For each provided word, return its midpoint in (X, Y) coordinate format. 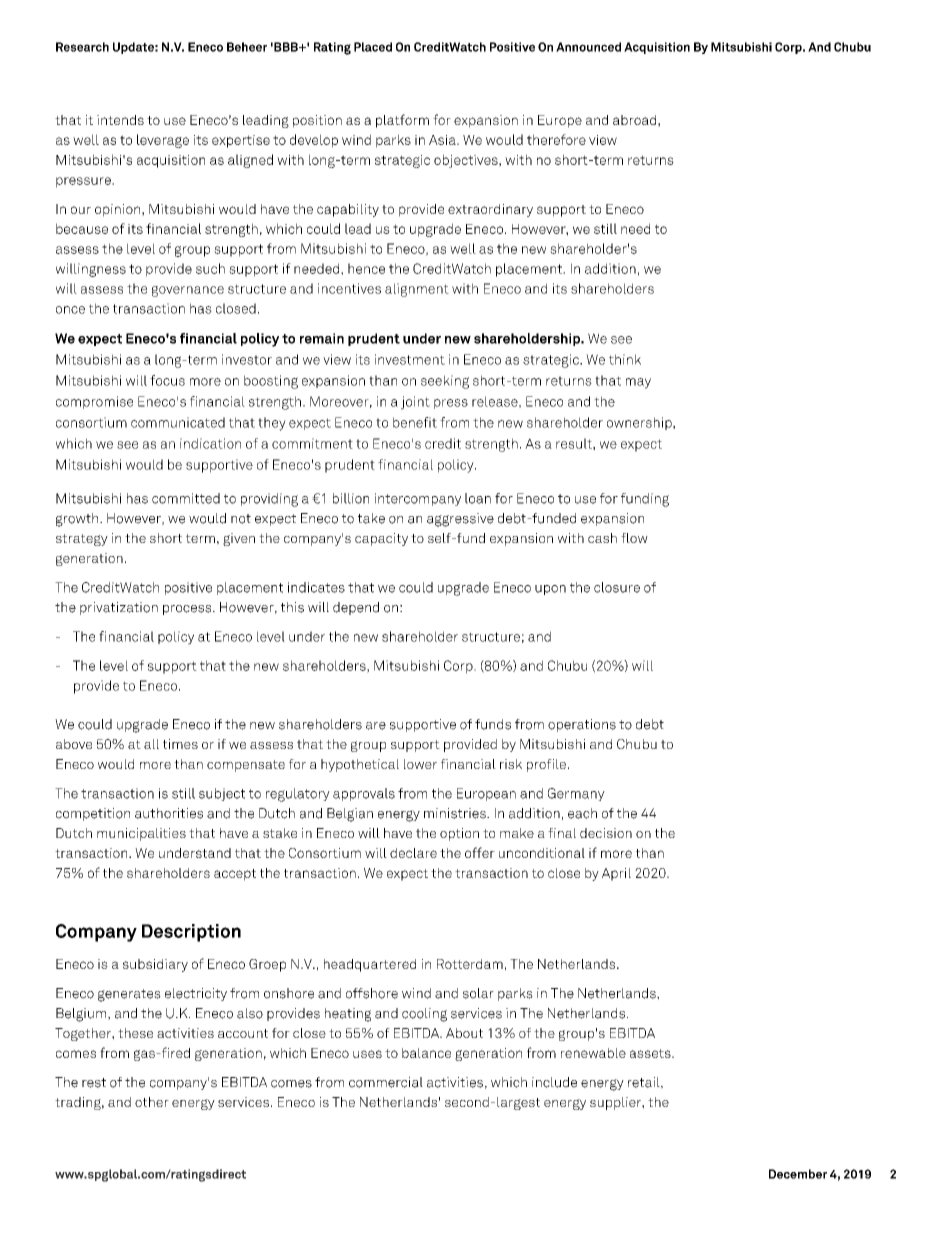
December (798, 1174)
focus (167, 380)
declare (413, 853)
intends (120, 120)
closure (617, 587)
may (638, 383)
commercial (386, 1082)
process (188, 610)
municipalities (141, 834)
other (152, 1102)
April (616, 874)
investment (410, 359)
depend (356, 608)
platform (402, 121)
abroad (634, 120)
